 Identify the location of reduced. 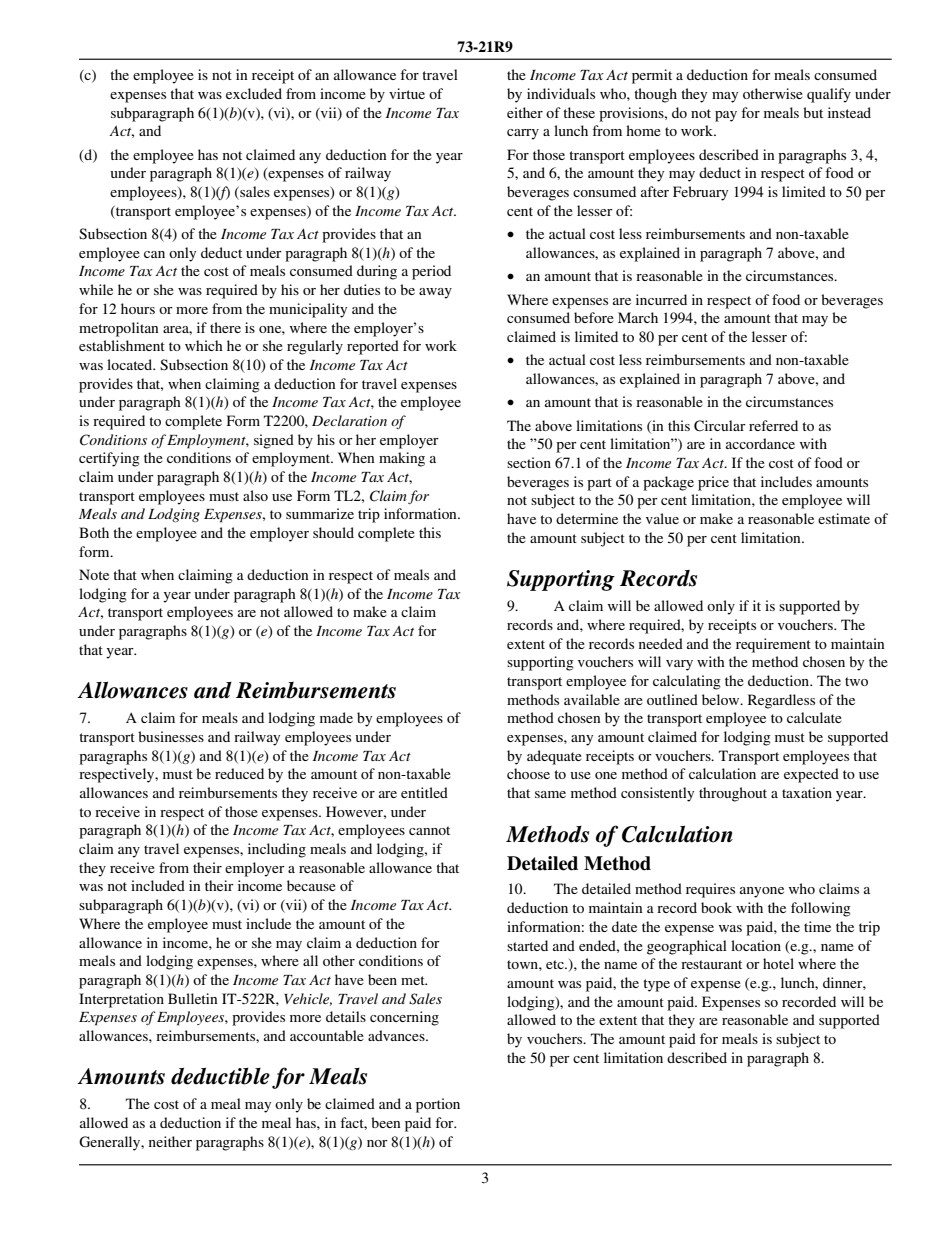
(239, 773).
